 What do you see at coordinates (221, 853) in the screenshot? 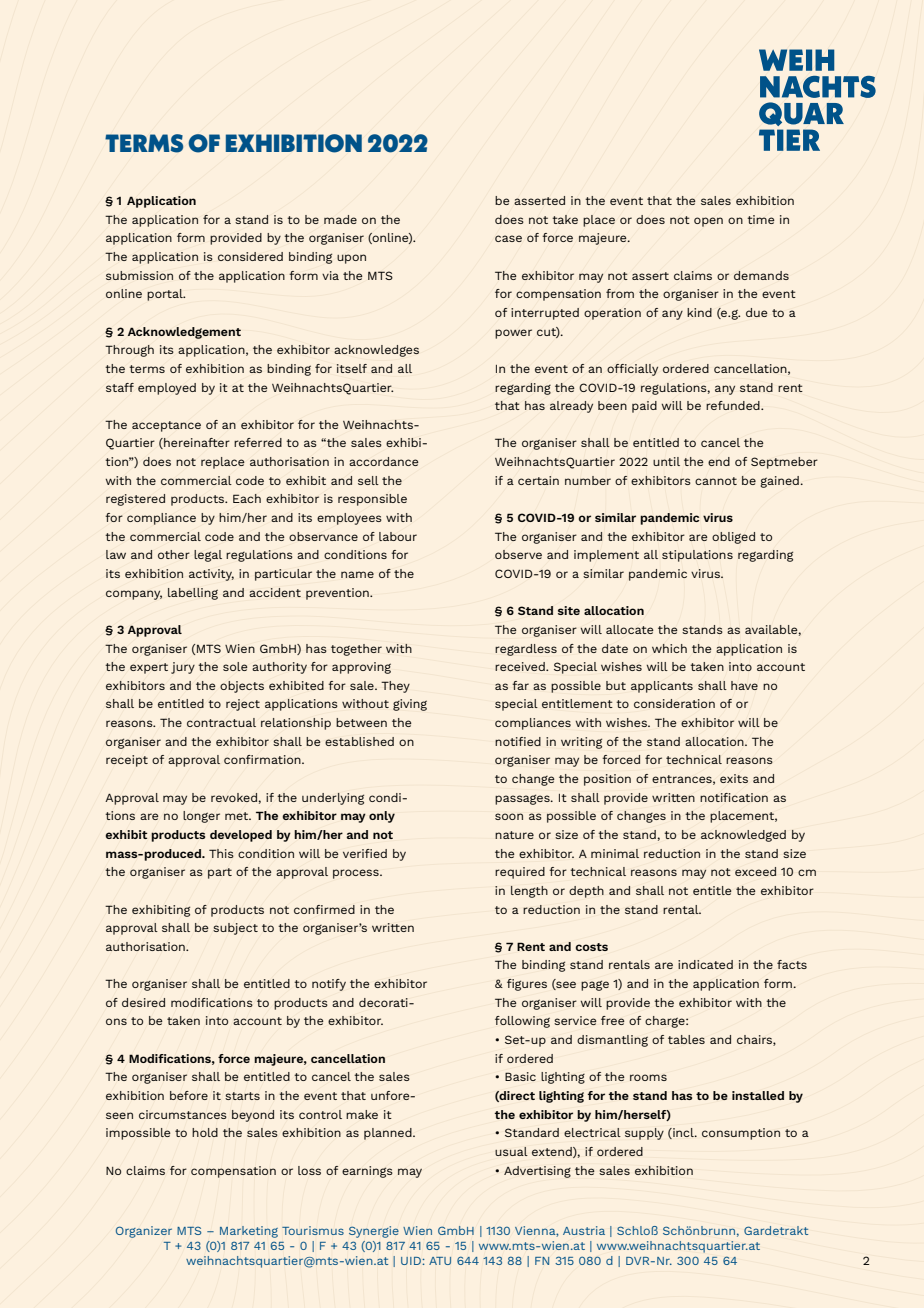
I see `This` at bounding box center [221, 853].
